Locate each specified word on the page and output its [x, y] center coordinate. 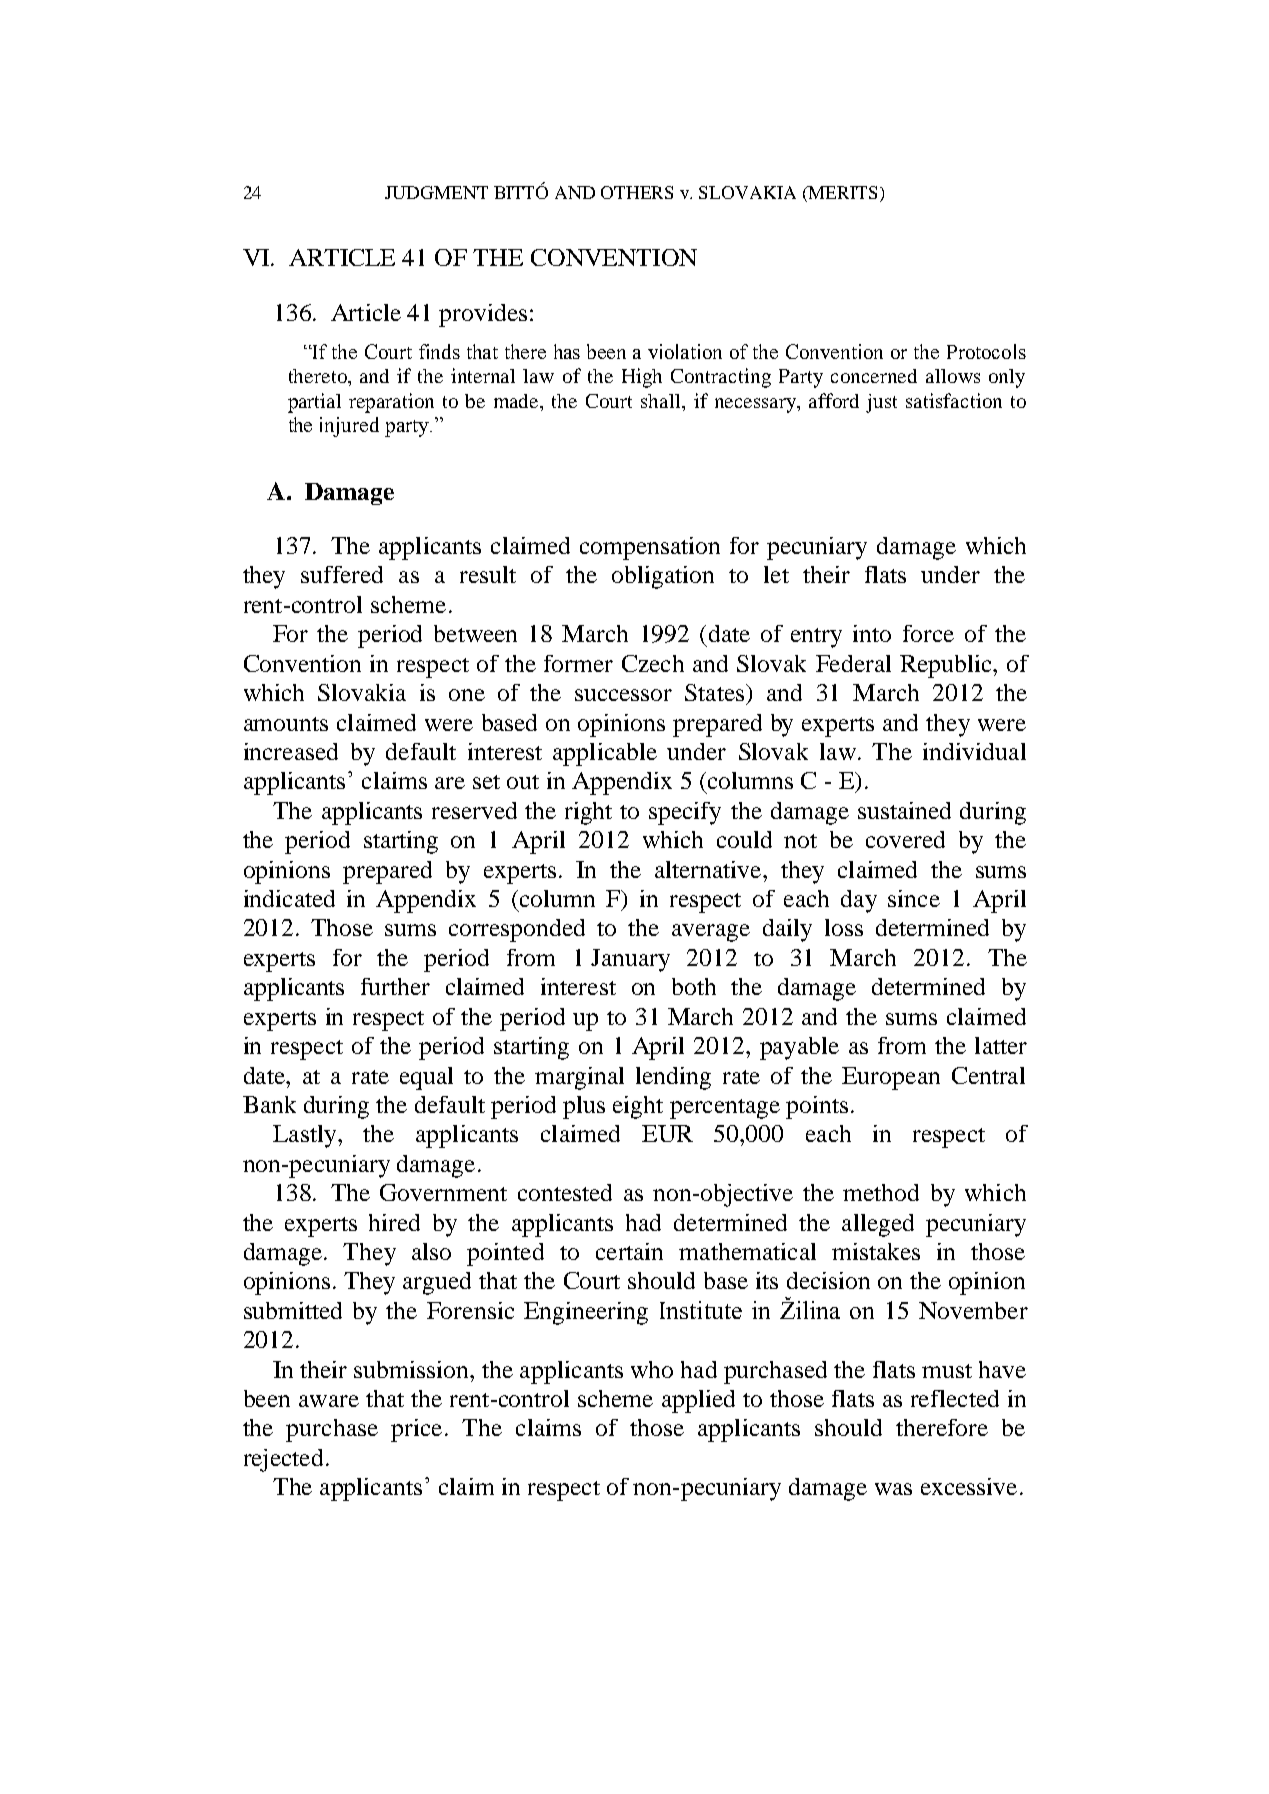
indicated [289, 898]
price [416, 1430]
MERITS [841, 192]
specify [685, 813]
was [893, 1489]
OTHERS [637, 192]
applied [698, 1401]
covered [905, 839]
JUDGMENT [436, 192]
